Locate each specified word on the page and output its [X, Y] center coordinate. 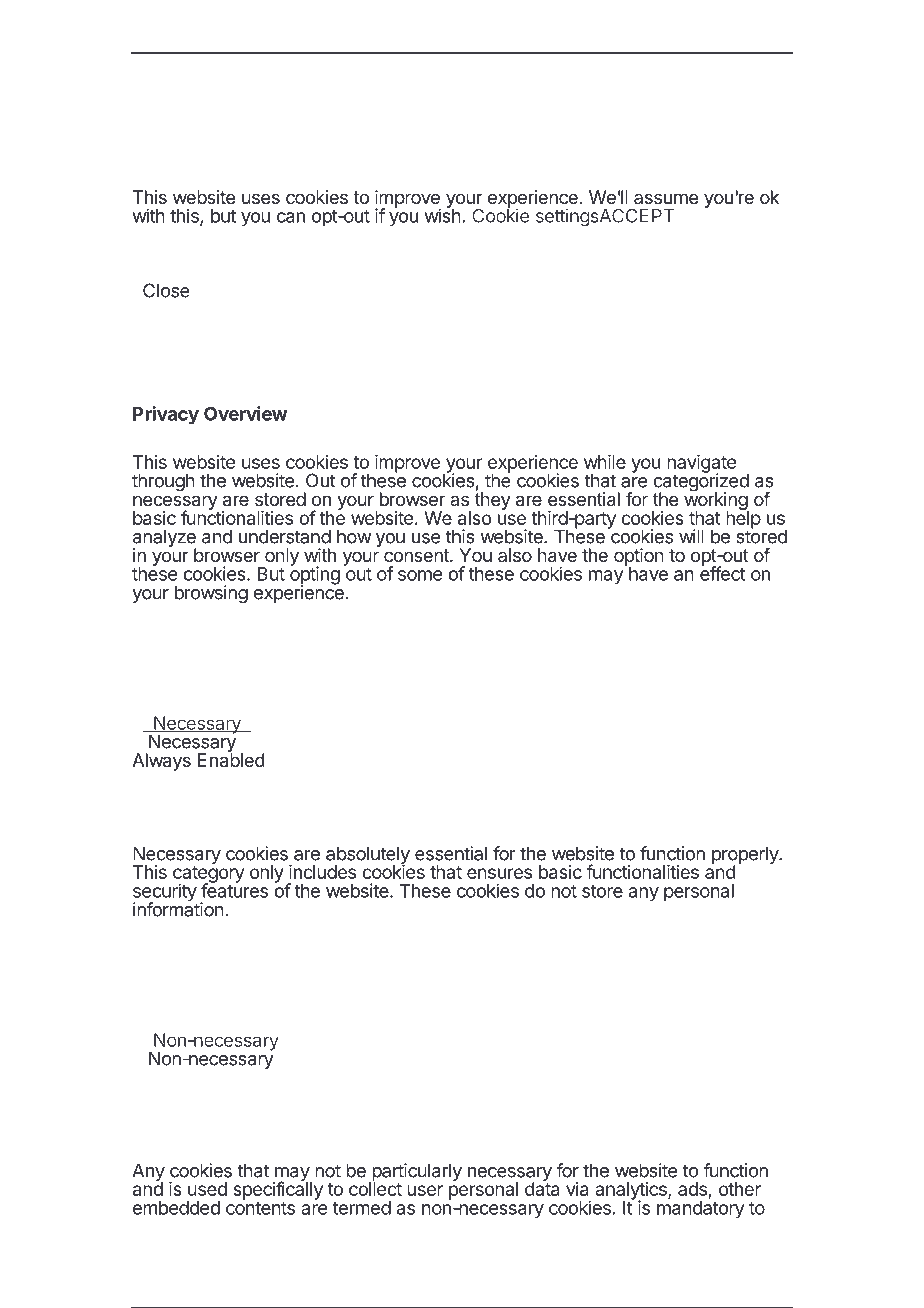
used [207, 1189]
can [291, 217]
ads [693, 1190]
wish [443, 215]
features [234, 889]
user [425, 1190]
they [493, 500]
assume [666, 198]
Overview [245, 413]
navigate [701, 465]
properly [746, 856]
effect [723, 573]
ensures [499, 873]
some [420, 575]
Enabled [231, 759]
